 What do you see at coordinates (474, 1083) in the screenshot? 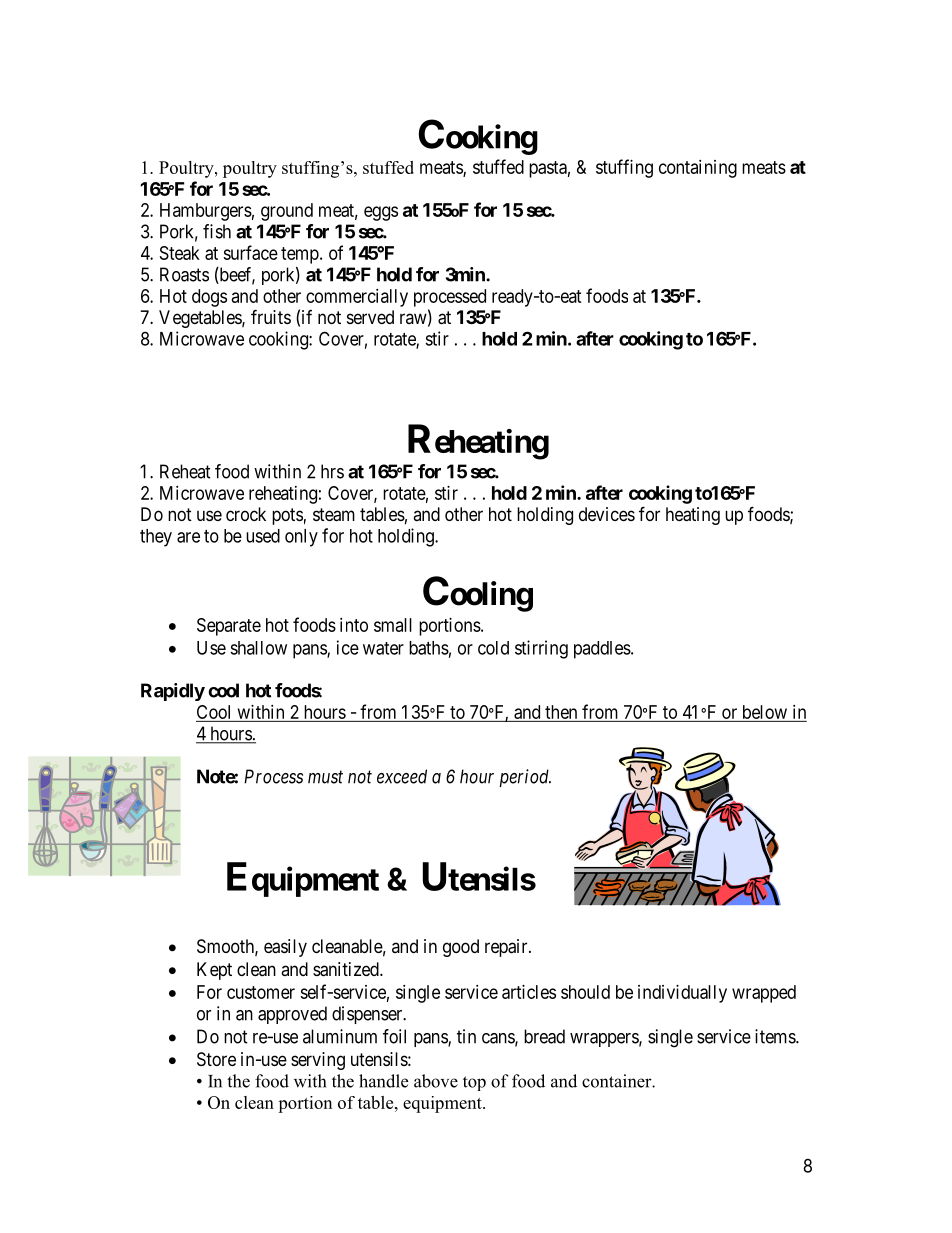
I see `top` at bounding box center [474, 1083].
